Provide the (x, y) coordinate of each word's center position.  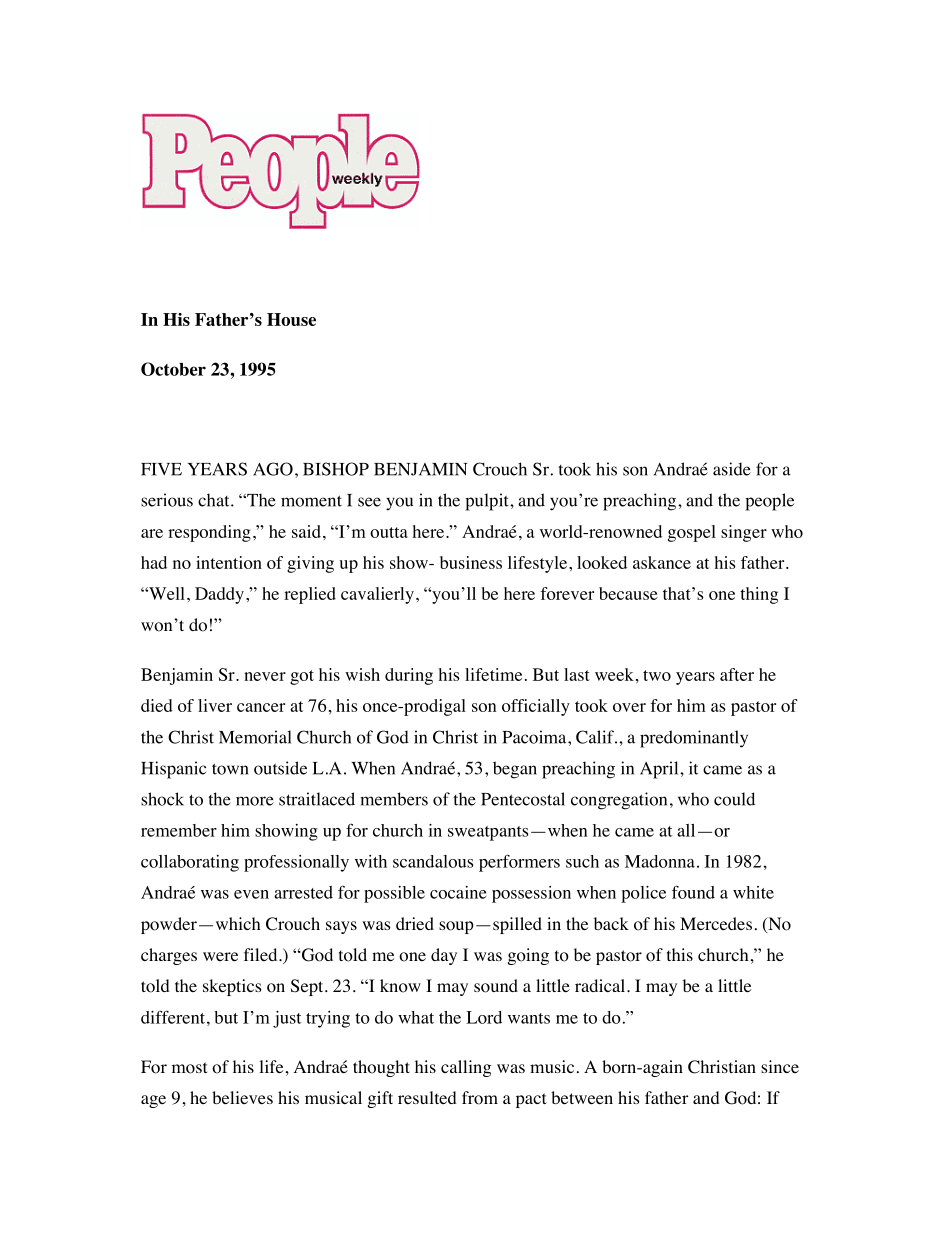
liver (215, 705)
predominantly (694, 739)
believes (242, 1097)
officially (536, 707)
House (291, 319)
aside (732, 469)
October (173, 369)
